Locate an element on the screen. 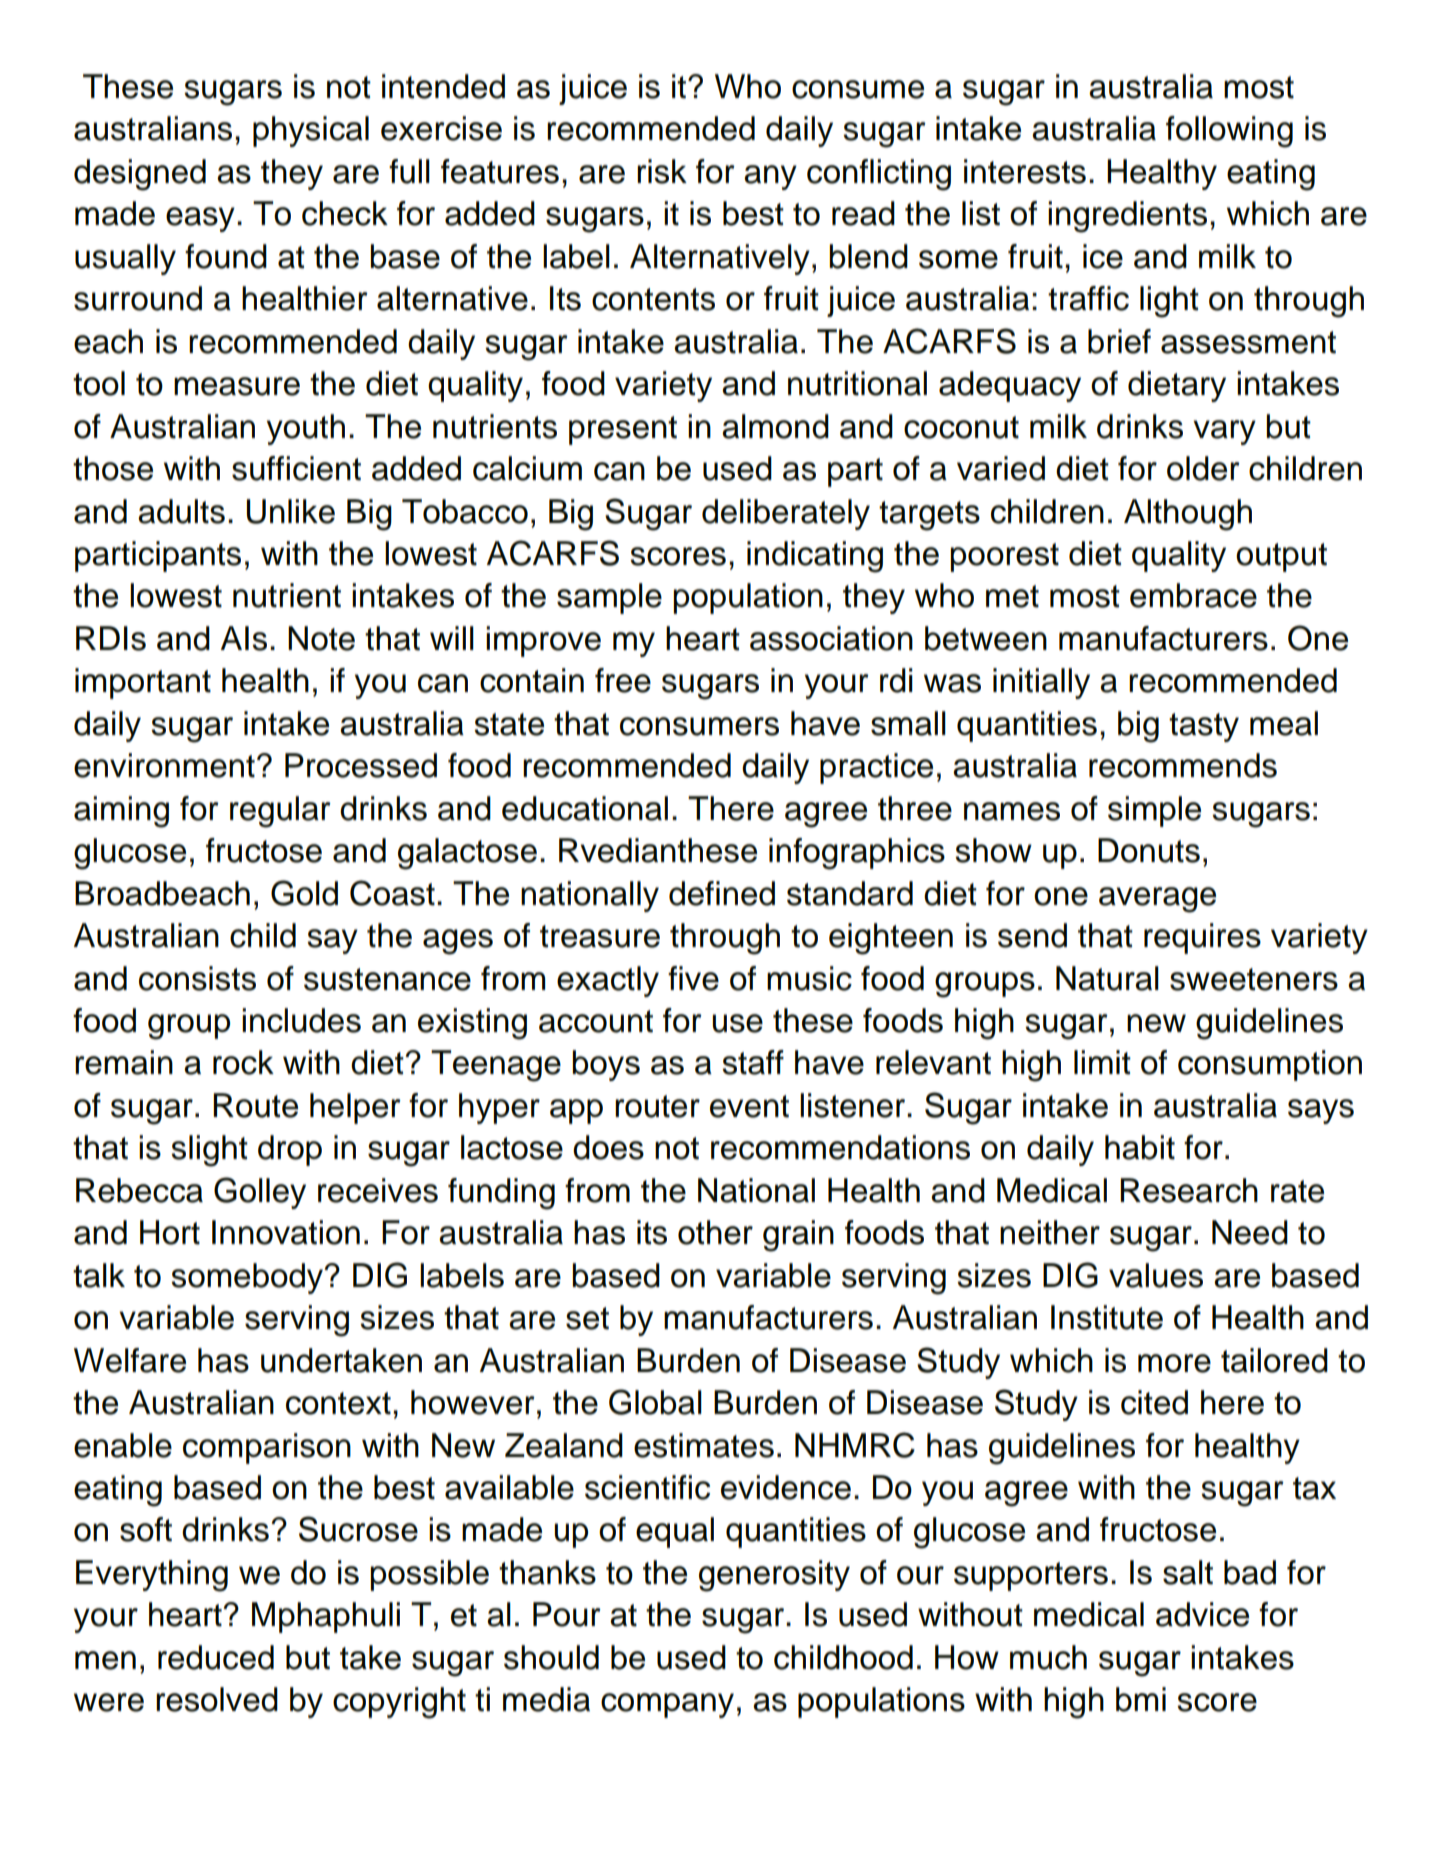 The image size is (1444, 1868). drop is located at coordinates (290, 1150).
